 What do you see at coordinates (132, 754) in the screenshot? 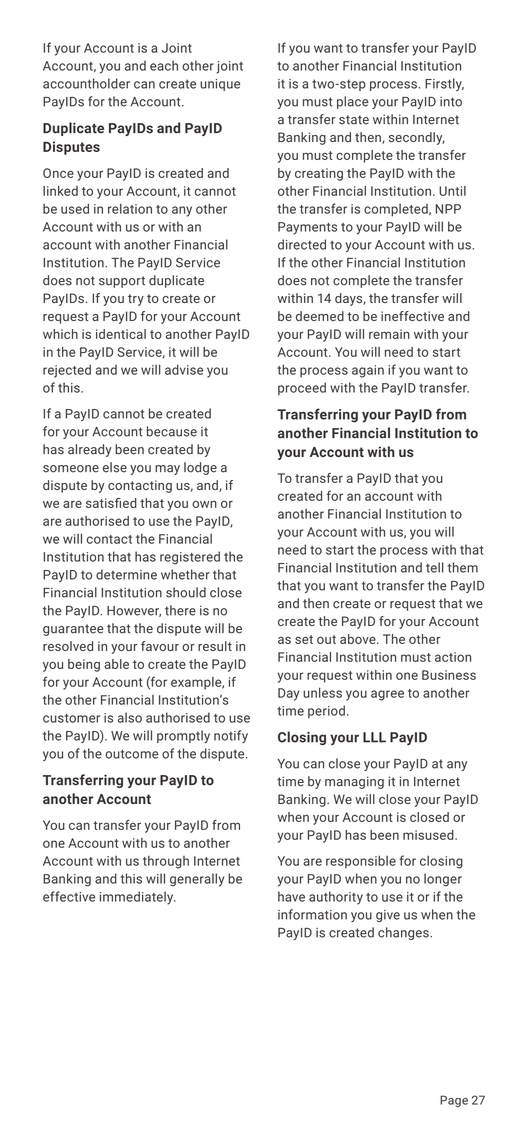
I see `outcome` at bounding box center [132, 754].
